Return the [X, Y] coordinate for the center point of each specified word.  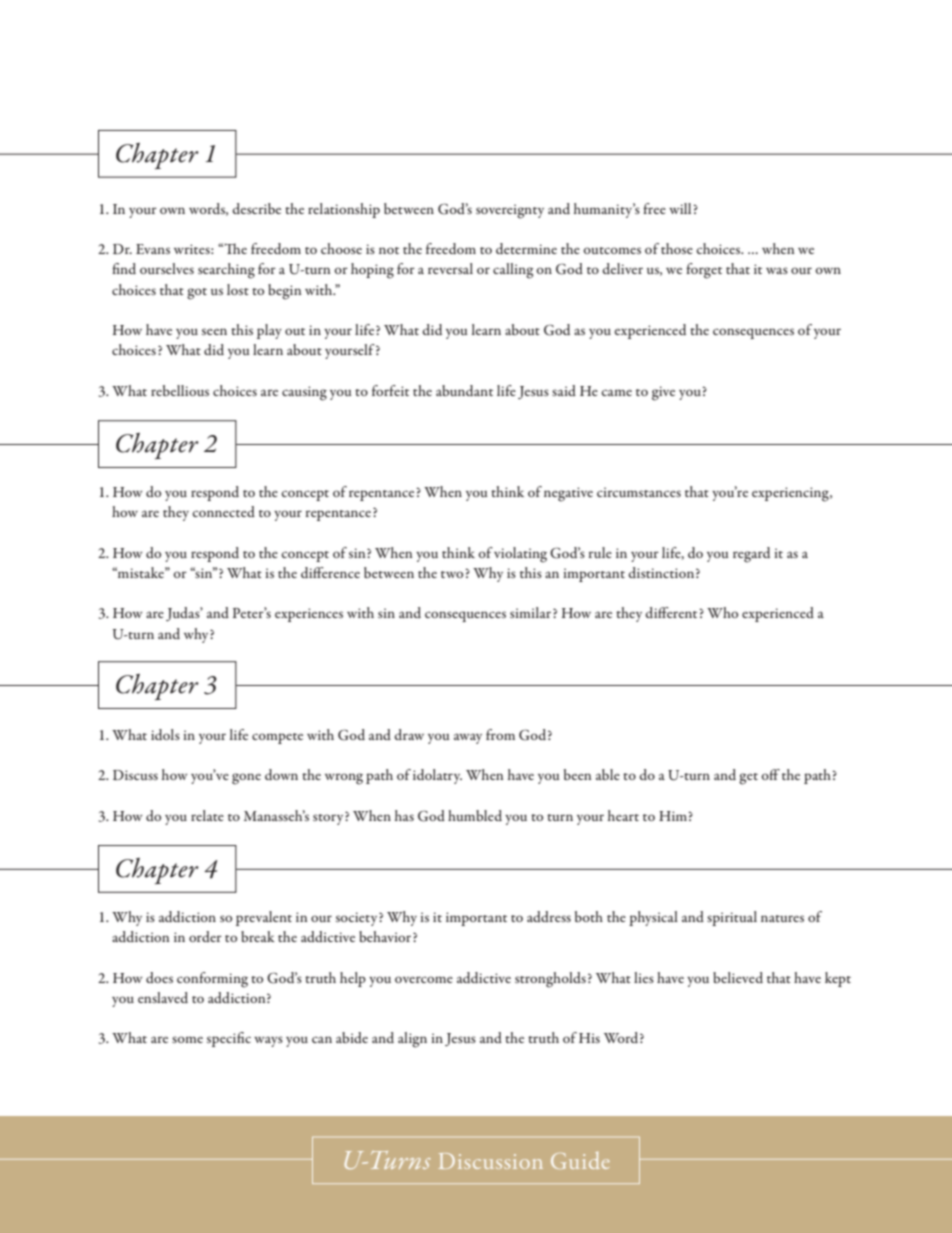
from [500, 734]
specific [229, 1039]
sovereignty [510, 211]
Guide [580, 1160]
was [777, 270]
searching [226, 271]
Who [722, 612]
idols [165, 734]
